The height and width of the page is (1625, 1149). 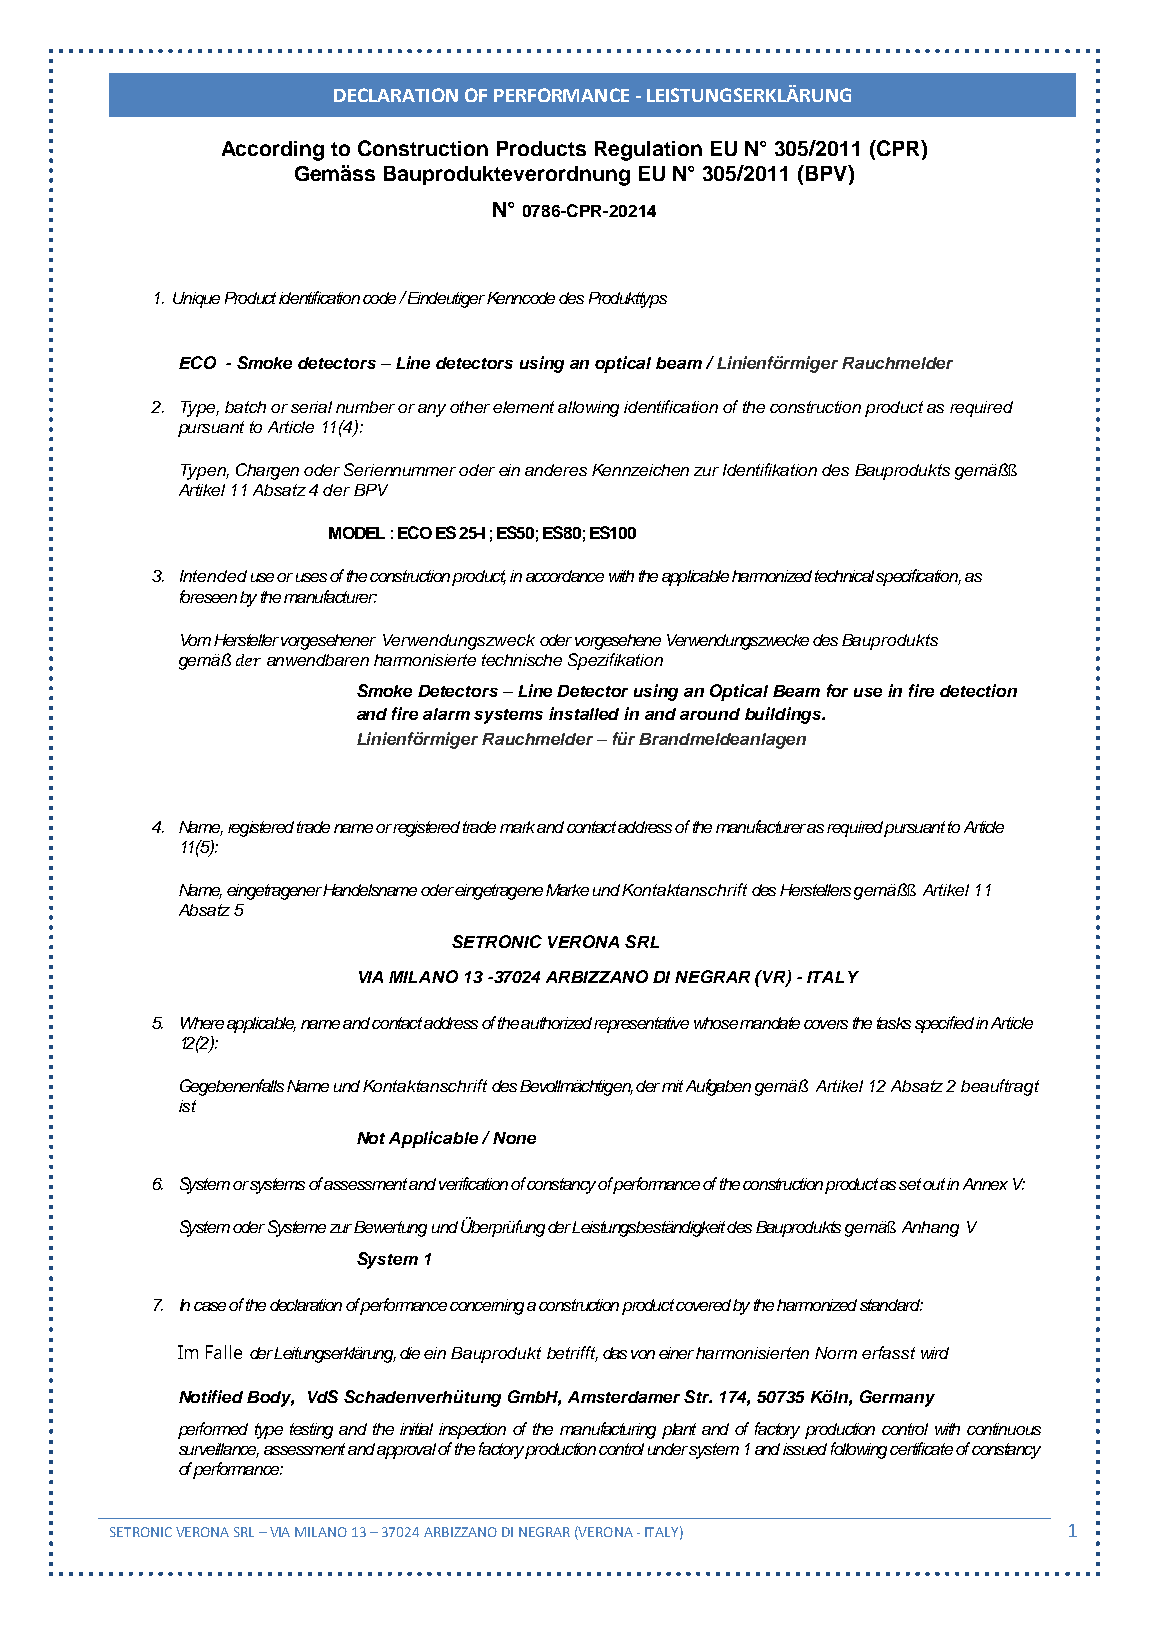 I want to click on allowing, so click(x=588, y=409).
